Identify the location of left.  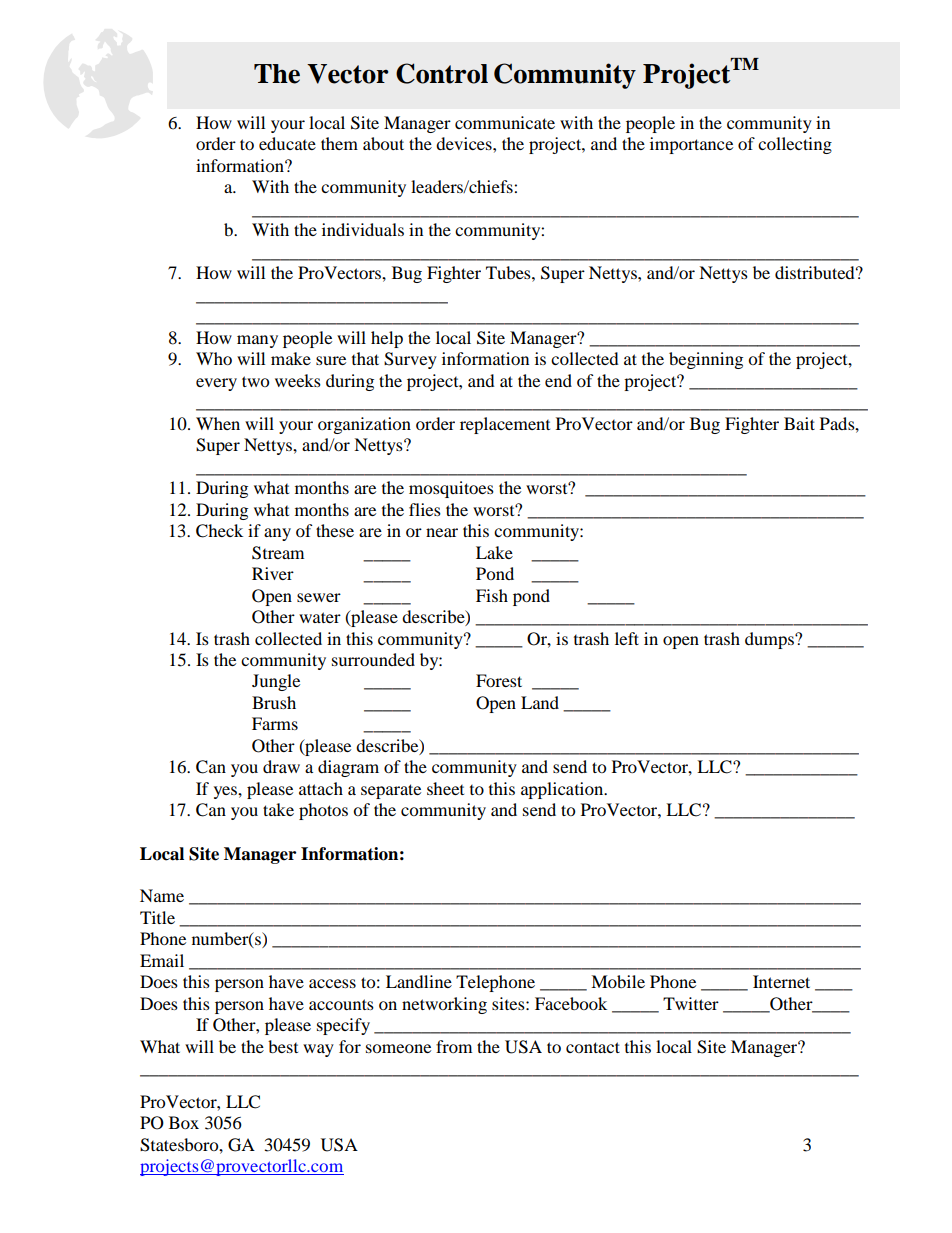
(627, 638).
